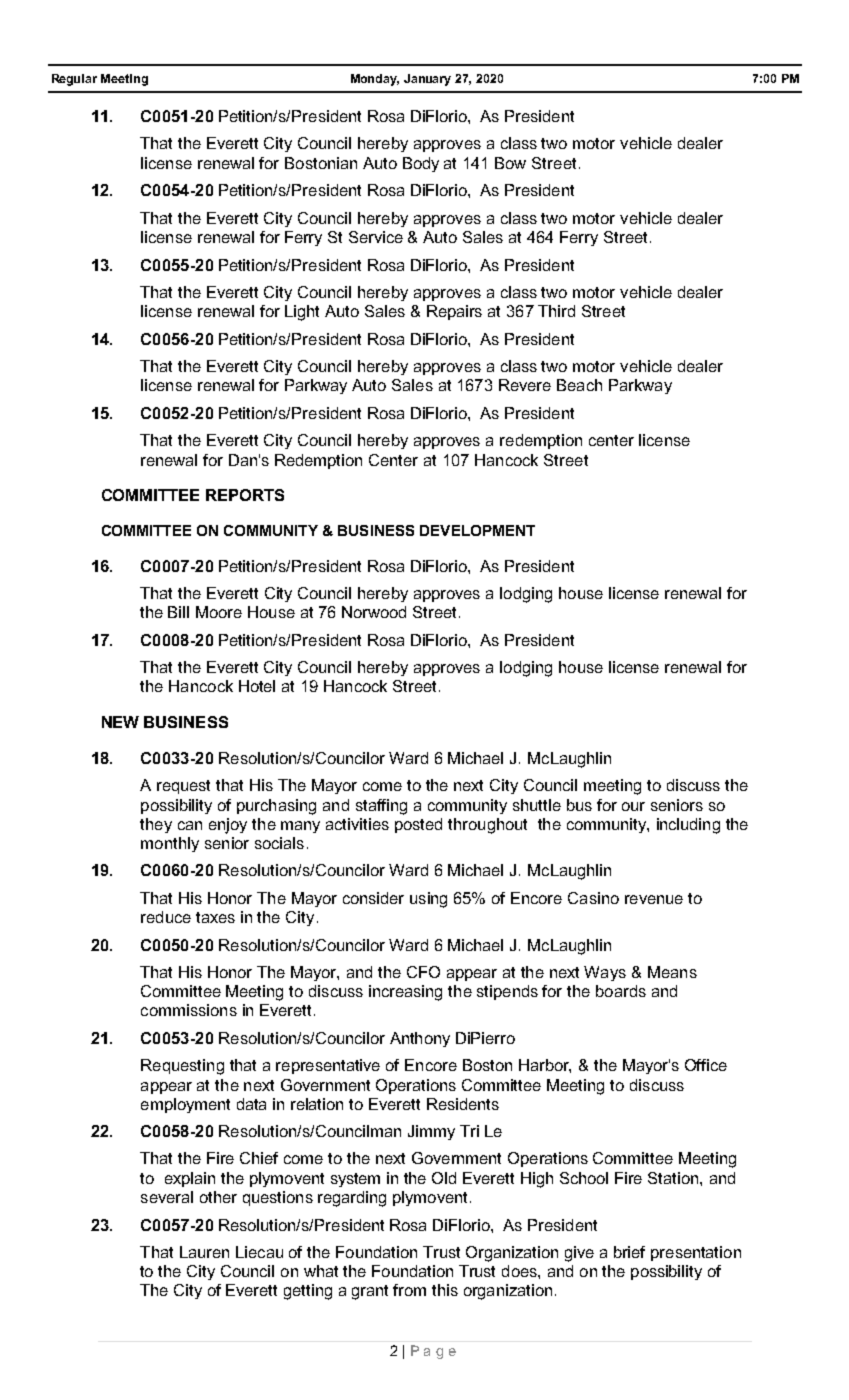  Describe the element at coordinates (178, 612) in the screenshot. I see `Bill` at that location.
